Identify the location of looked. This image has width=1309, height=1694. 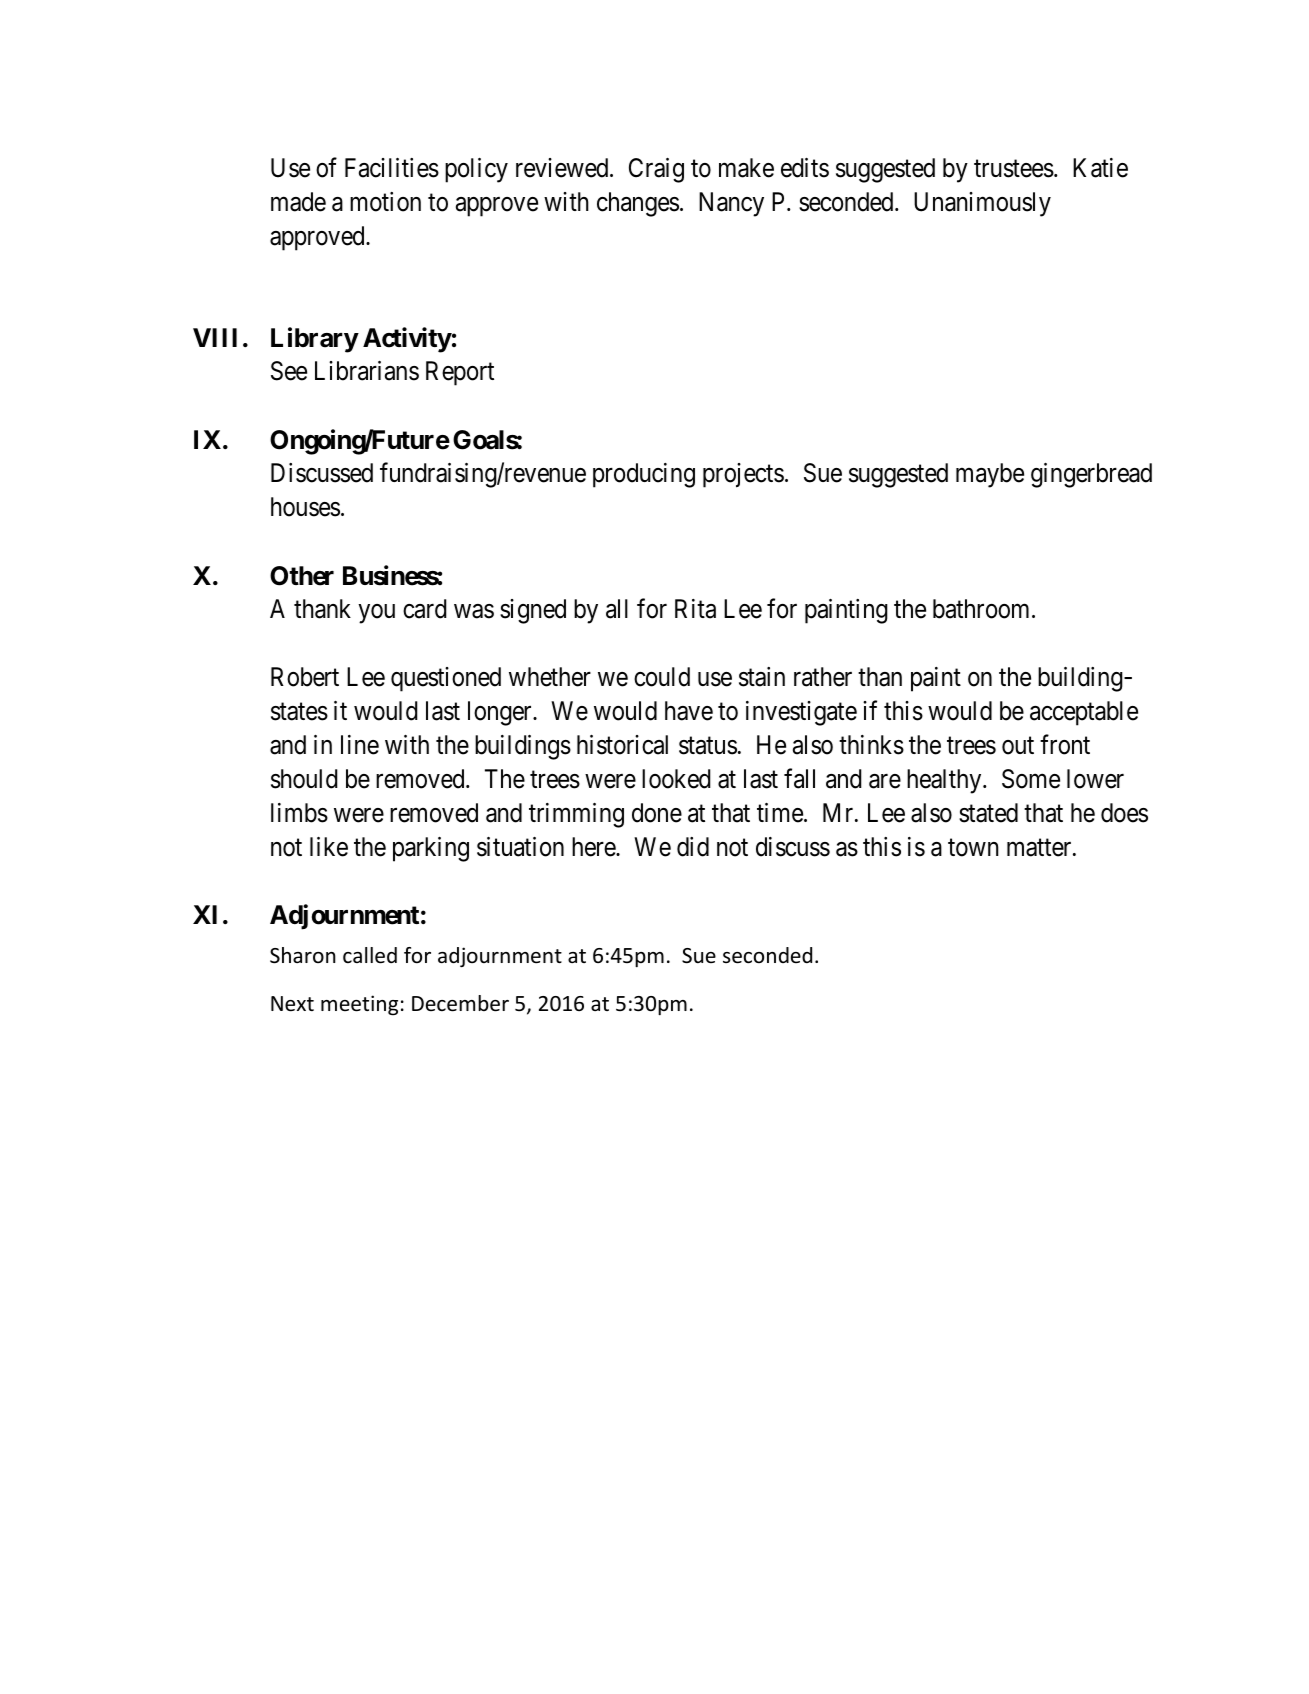
(676, 779).
